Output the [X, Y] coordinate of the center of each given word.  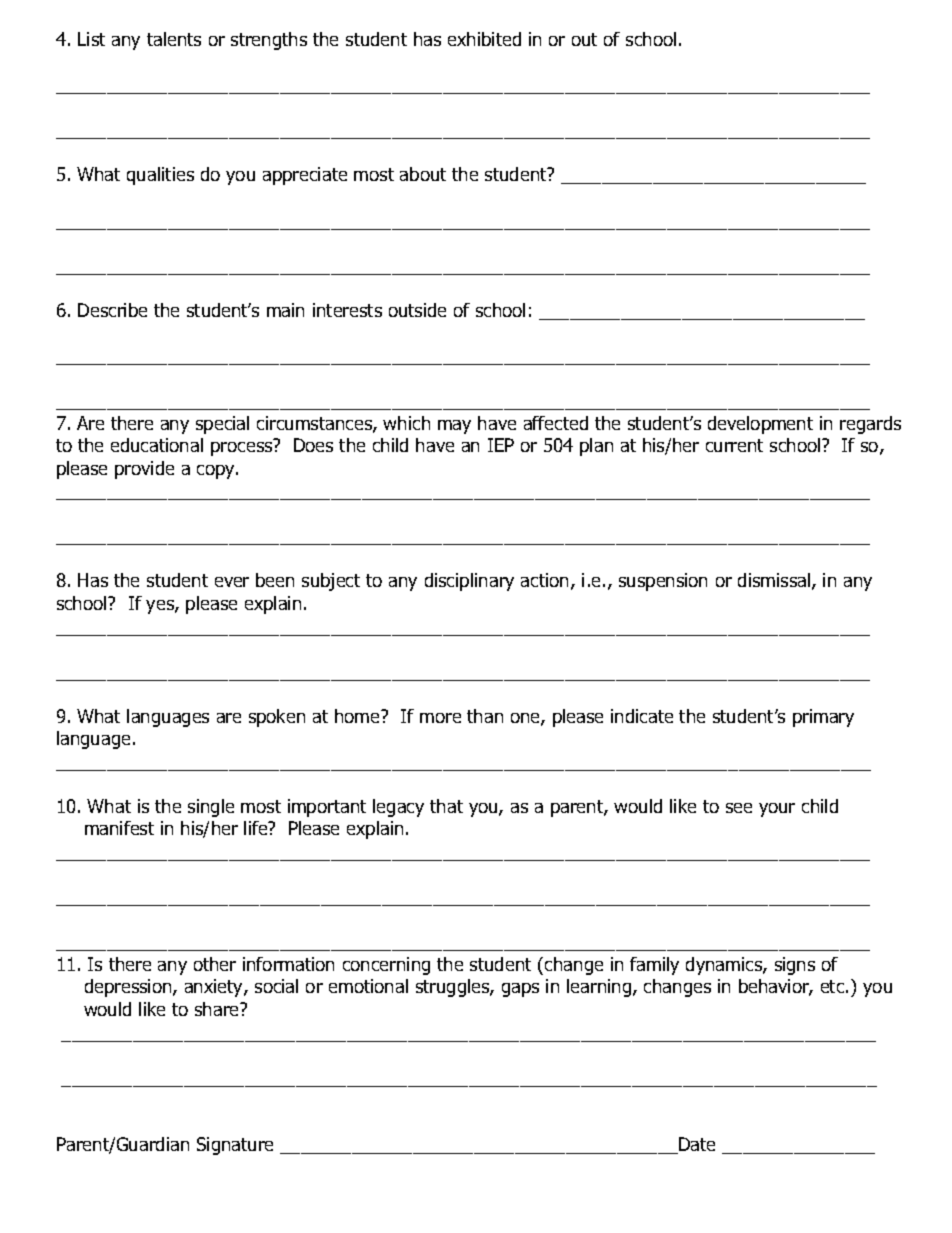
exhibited [484, 39]
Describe [112, 310]
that [446, 806]
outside [417, 310]
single [211, 808]
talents [174, 39]
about [423, 174]
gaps [520, 990]
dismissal [775, 581]
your [777, 810]
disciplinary [469, 582]
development [760, 425]
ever [232, 582]
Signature [235, 1146]
